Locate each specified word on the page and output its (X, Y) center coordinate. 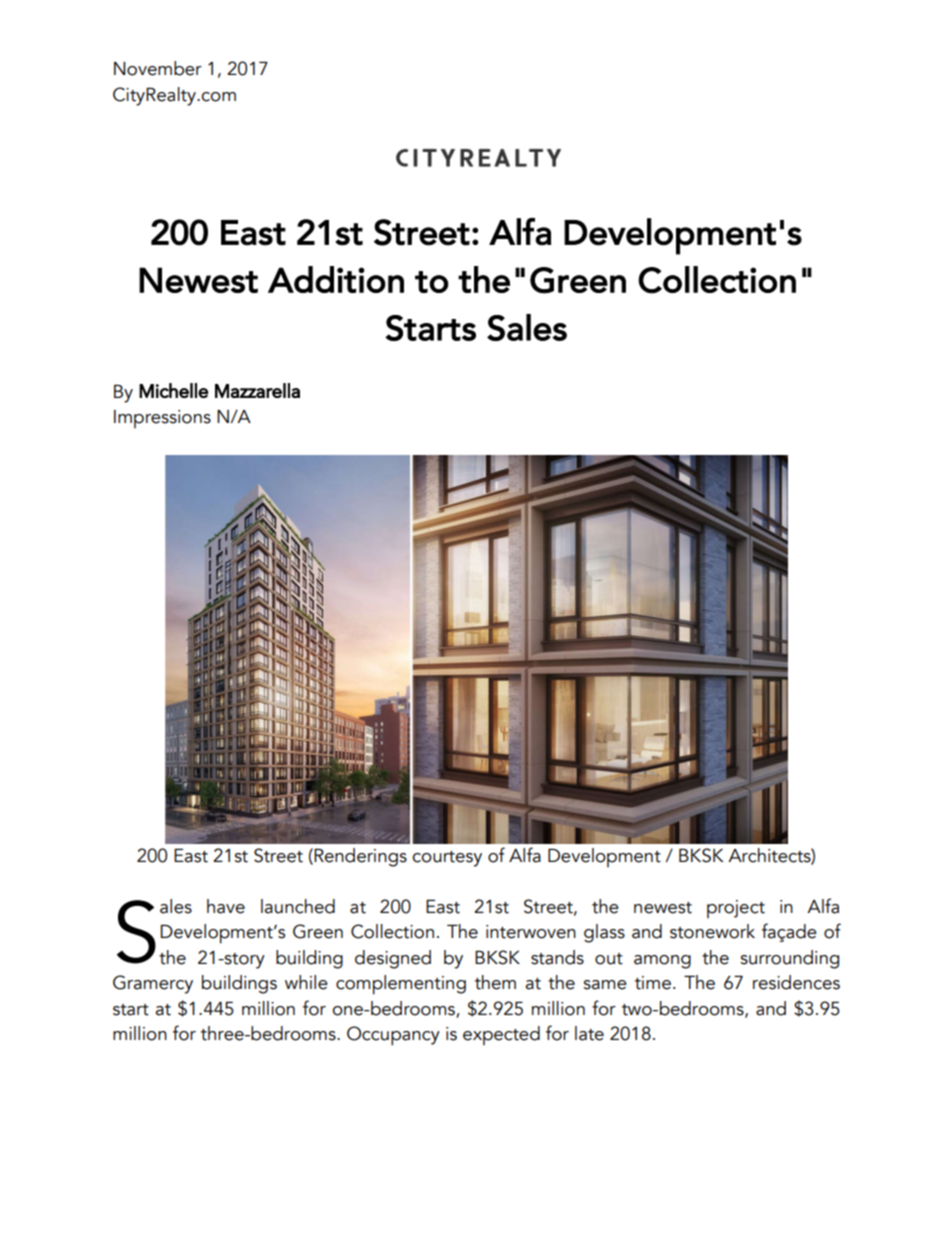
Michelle (174, 390)
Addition (336, 279)
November (158, 68)
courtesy (447, 859)
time (653, 983)
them (495, 982)
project (736, 909)
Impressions (162, 419)
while (306, 982)
